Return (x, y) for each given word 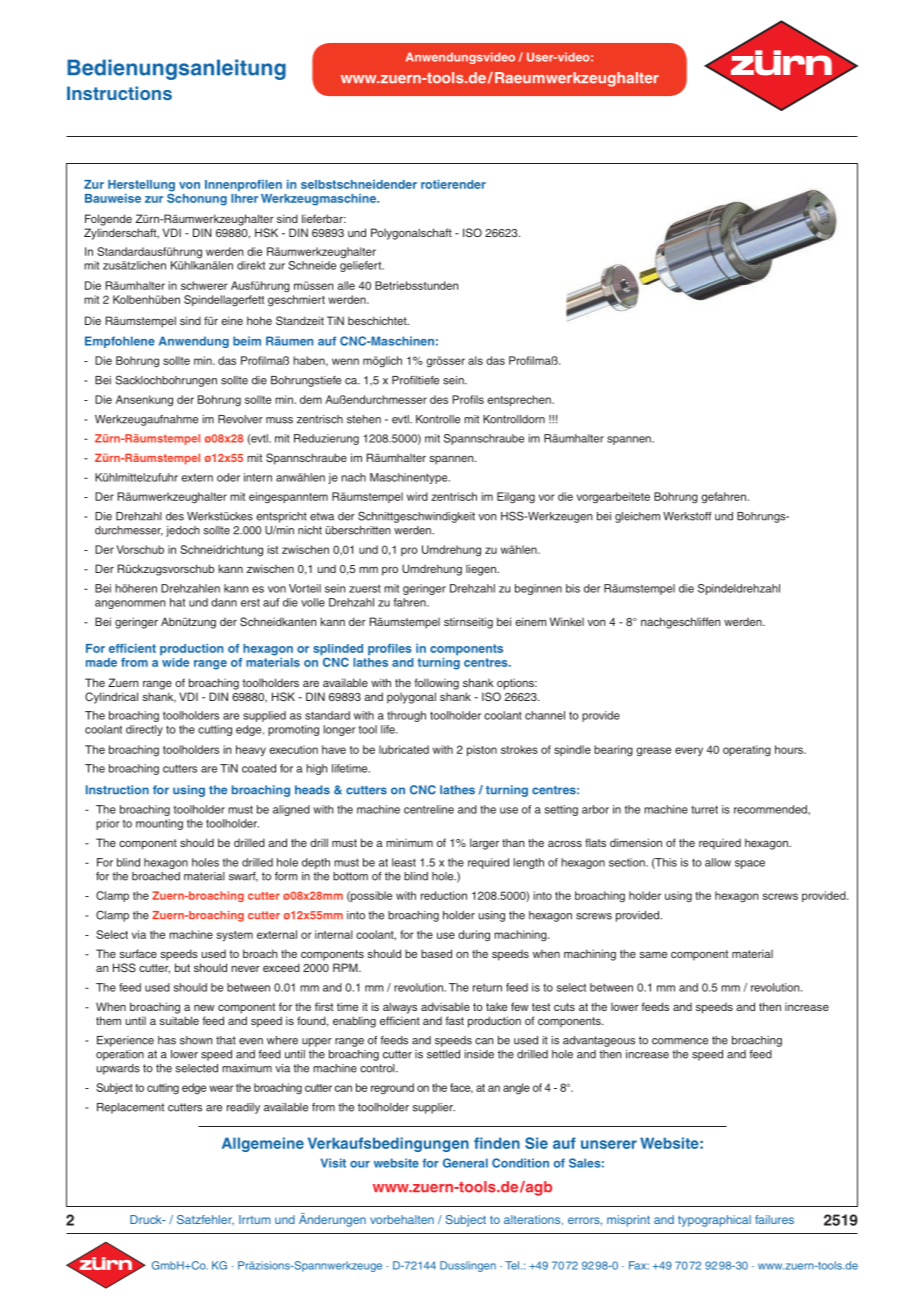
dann (224, 602)
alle (346, 285)
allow (718, 862)
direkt (251, 265)
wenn (345, 361)
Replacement (130, 1108)
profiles (390, 650)
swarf (243, 877)
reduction (444, 895)
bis (573, 588)
